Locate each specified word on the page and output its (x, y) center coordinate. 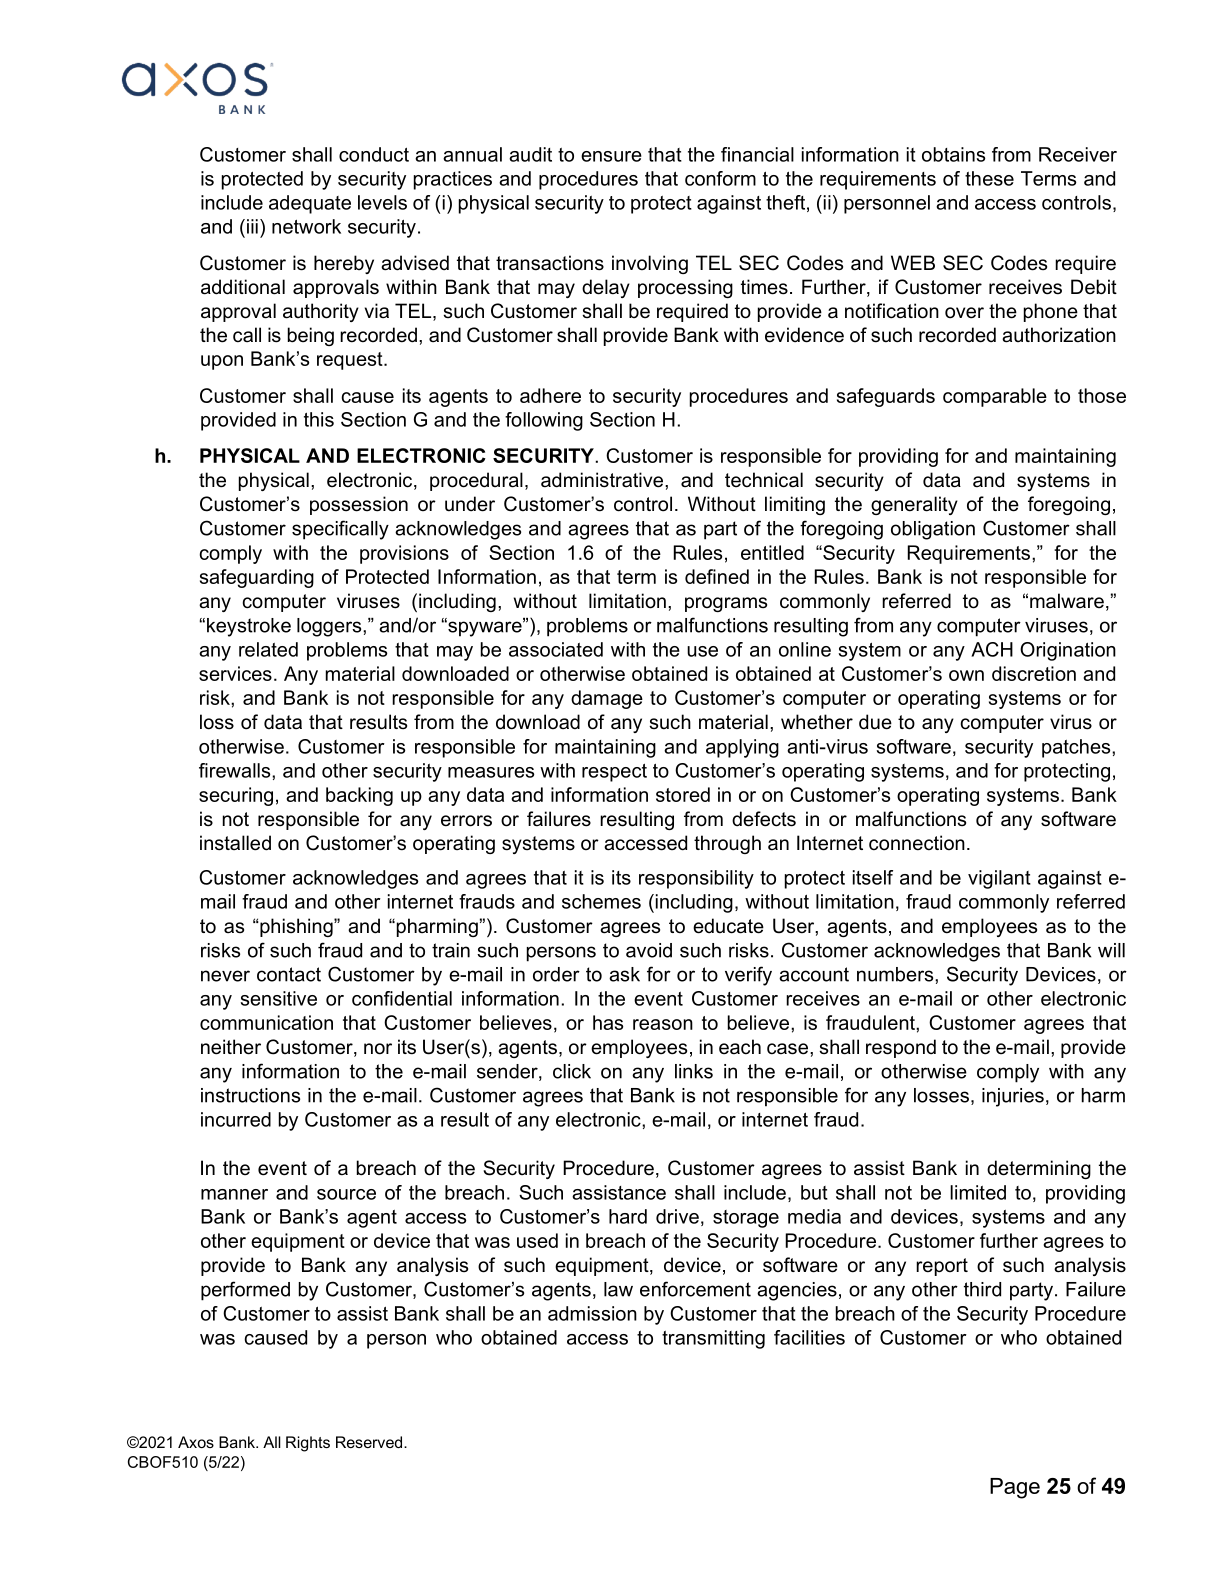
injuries (1013, 1097)
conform (720, 178)
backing (359, 796)
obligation (933, 530)
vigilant (999, 879)
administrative (603, 480)
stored (683, 794)
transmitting (713, 1339)
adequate (310, 204)
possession (359, 505)
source (346, 1194)
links (694, 1071)
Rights (308, 1444)
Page (1015, 1488)
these (989, 178)
